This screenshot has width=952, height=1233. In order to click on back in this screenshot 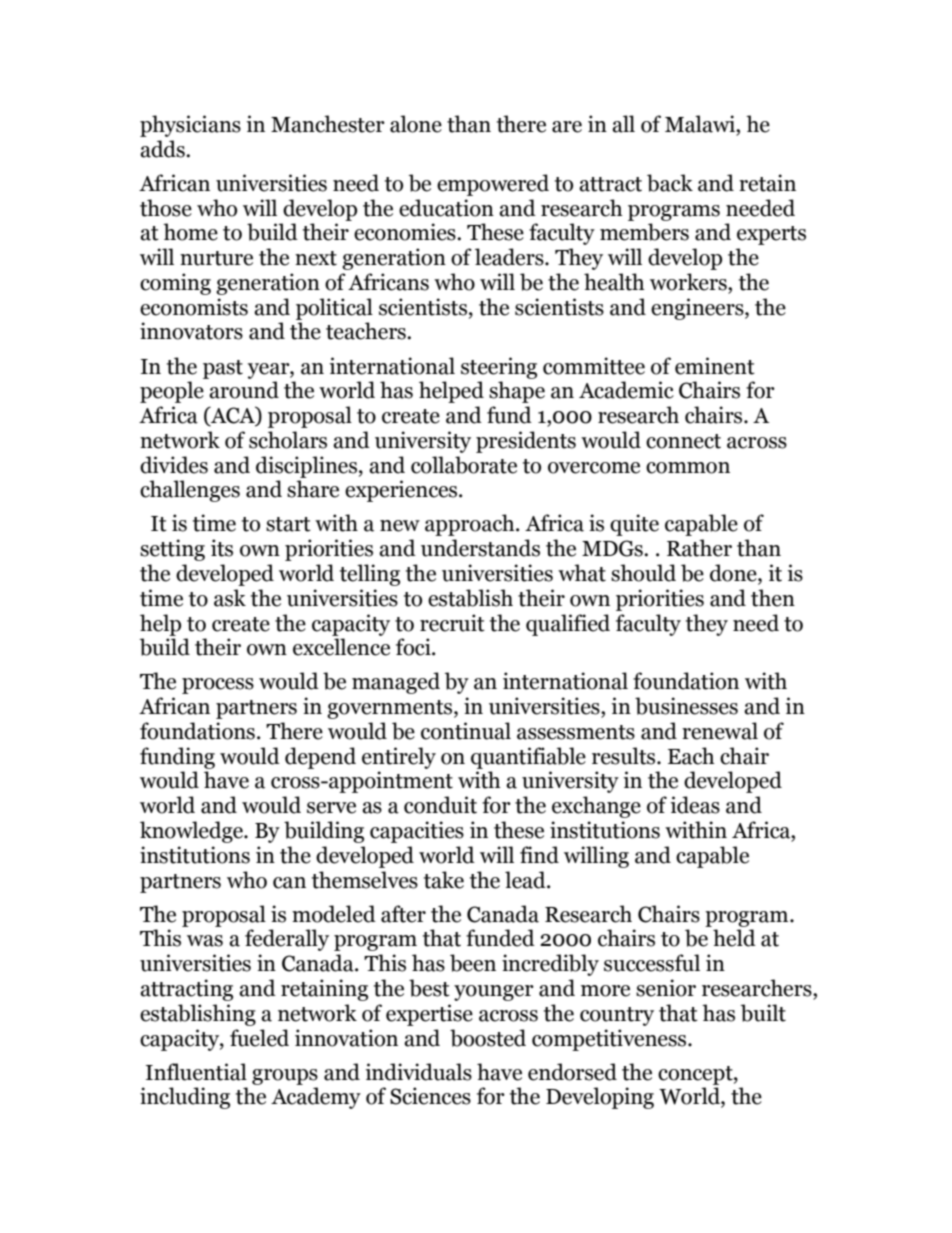, I will do `click(670, 183)`.
